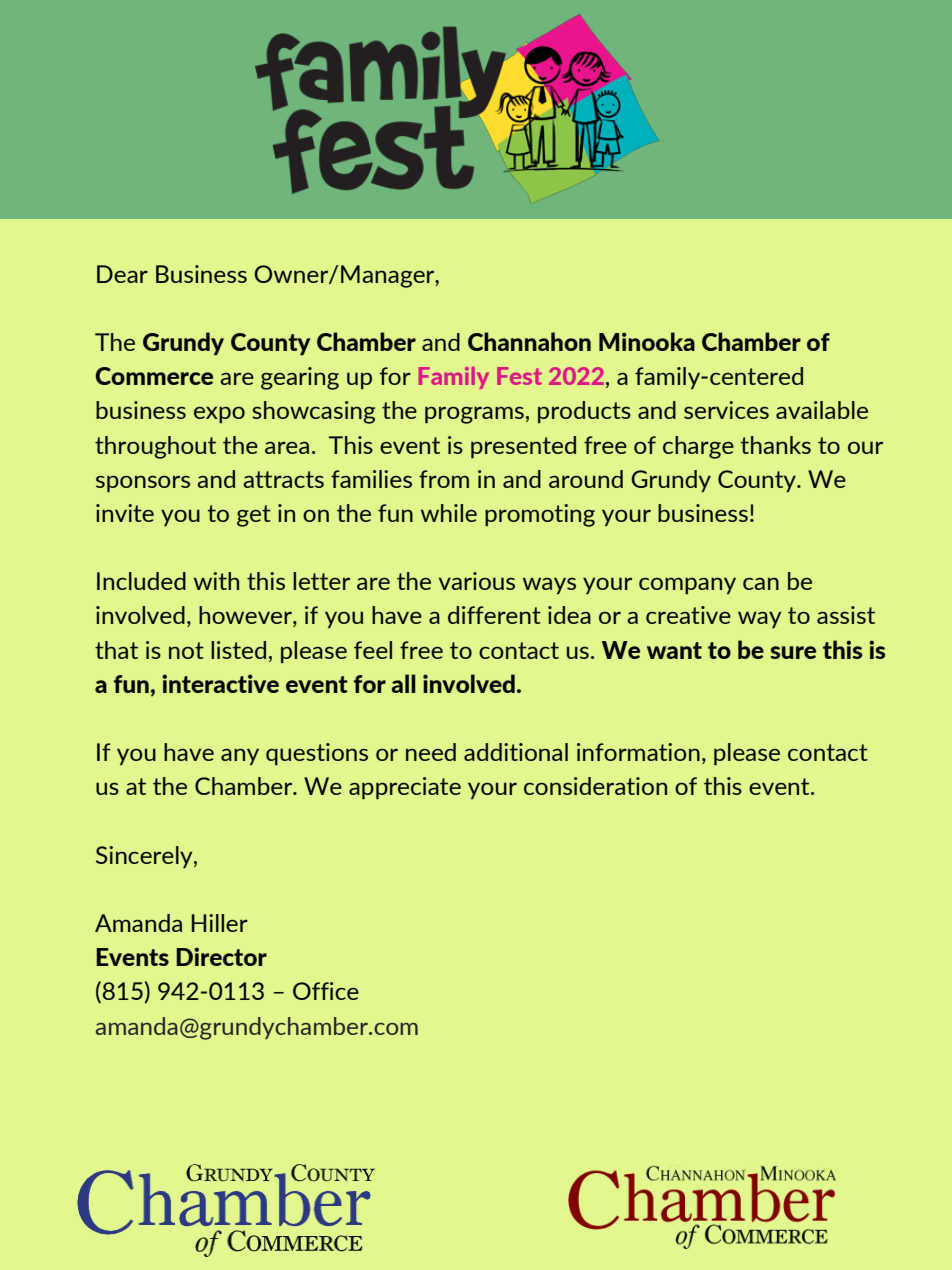 This document has width=952, height=1270. Describe the element at coordinates (793, 652) in the document. I see `sure` at that location.
